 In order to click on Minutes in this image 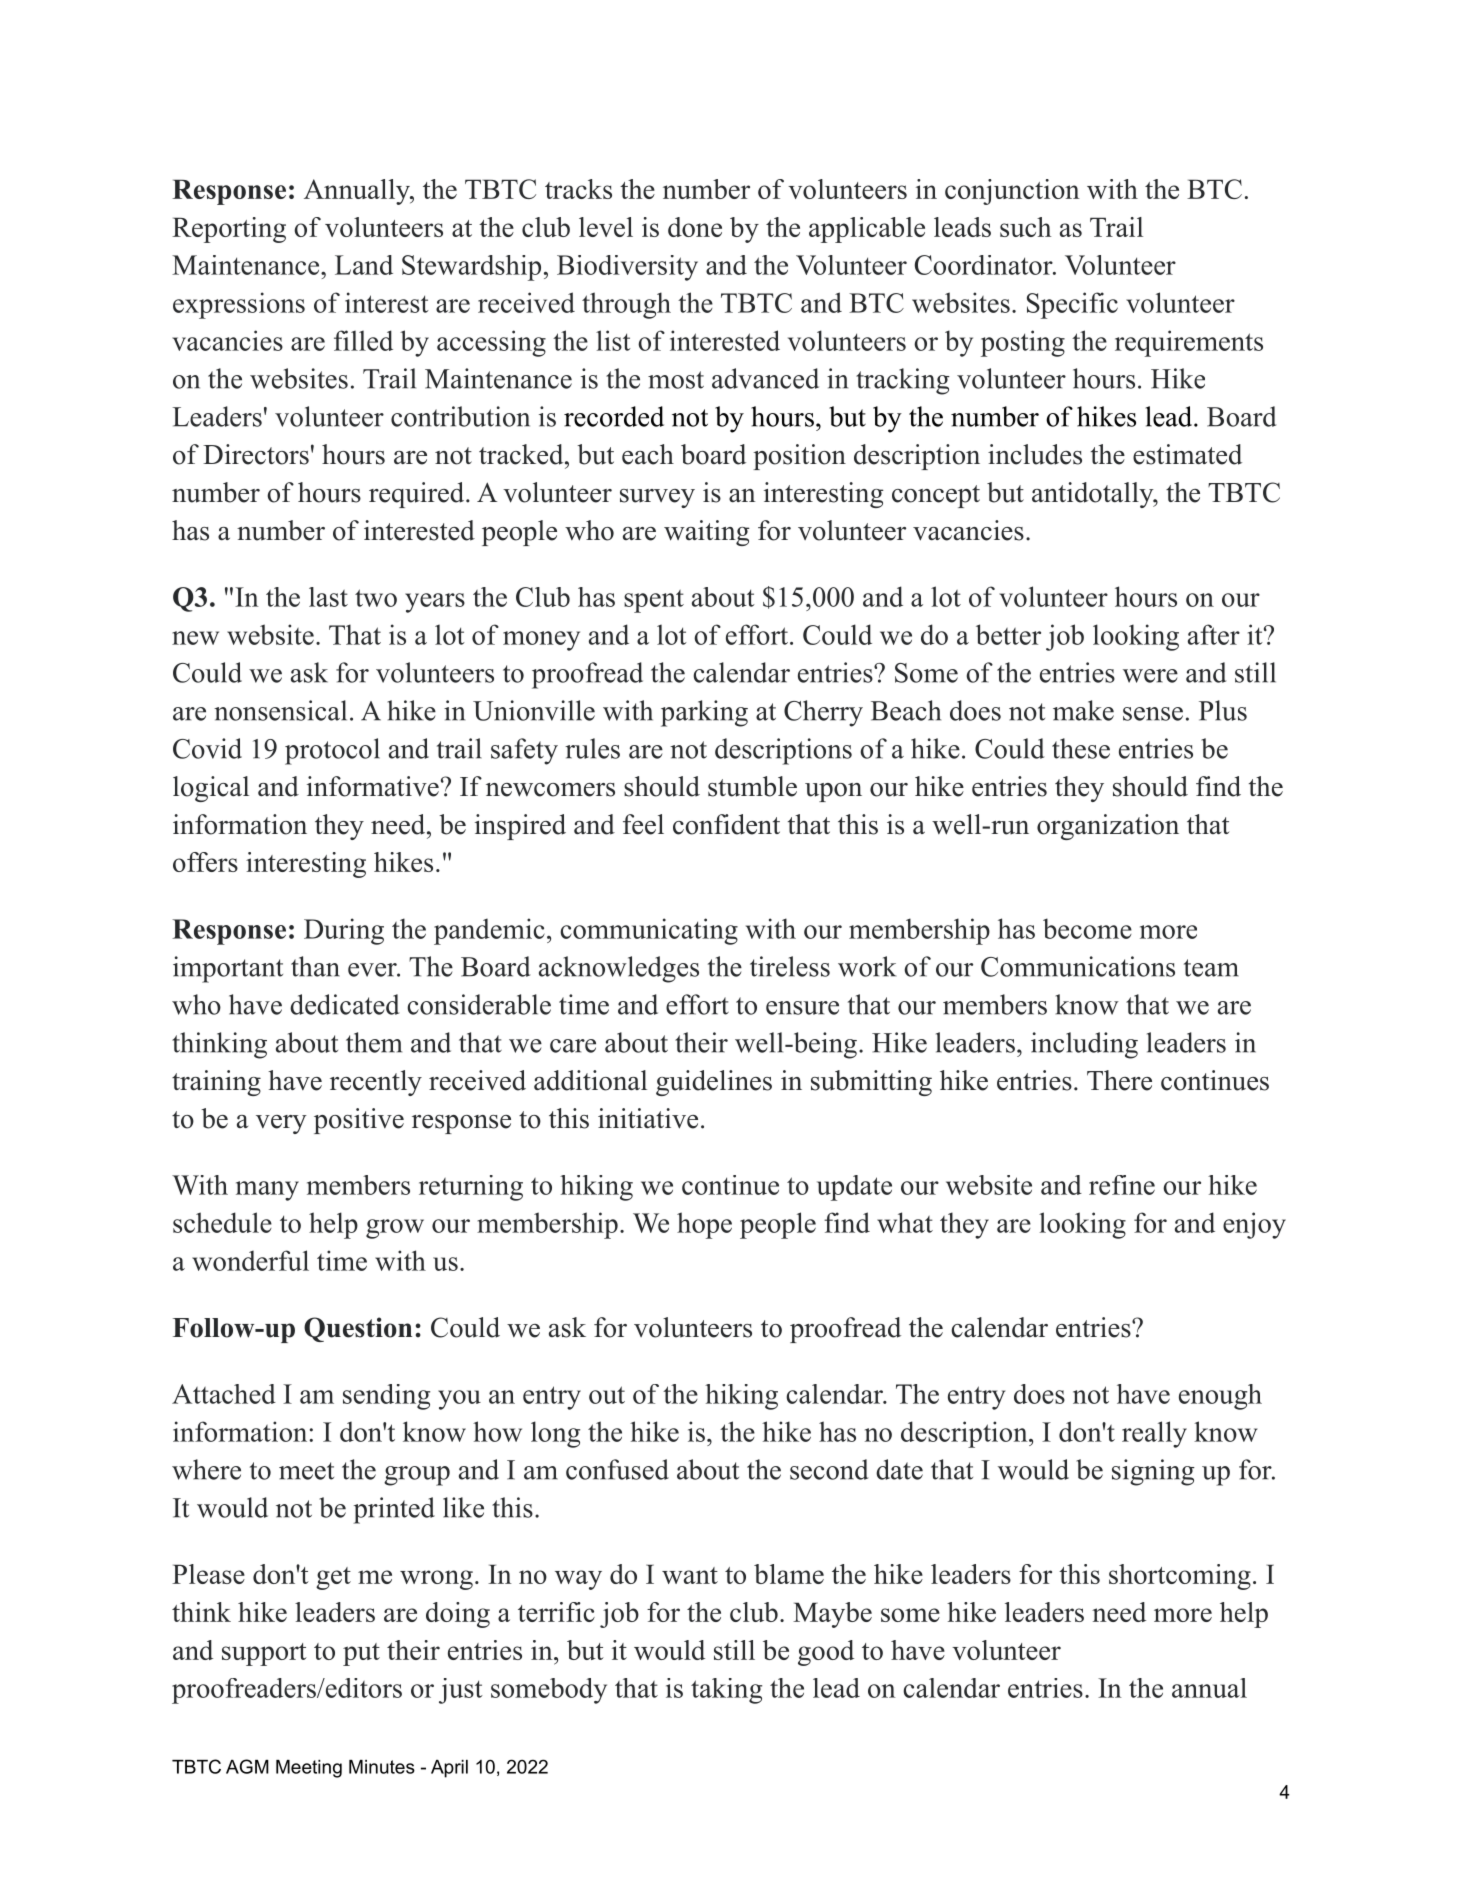, I will do `click(382, 1767)`.
